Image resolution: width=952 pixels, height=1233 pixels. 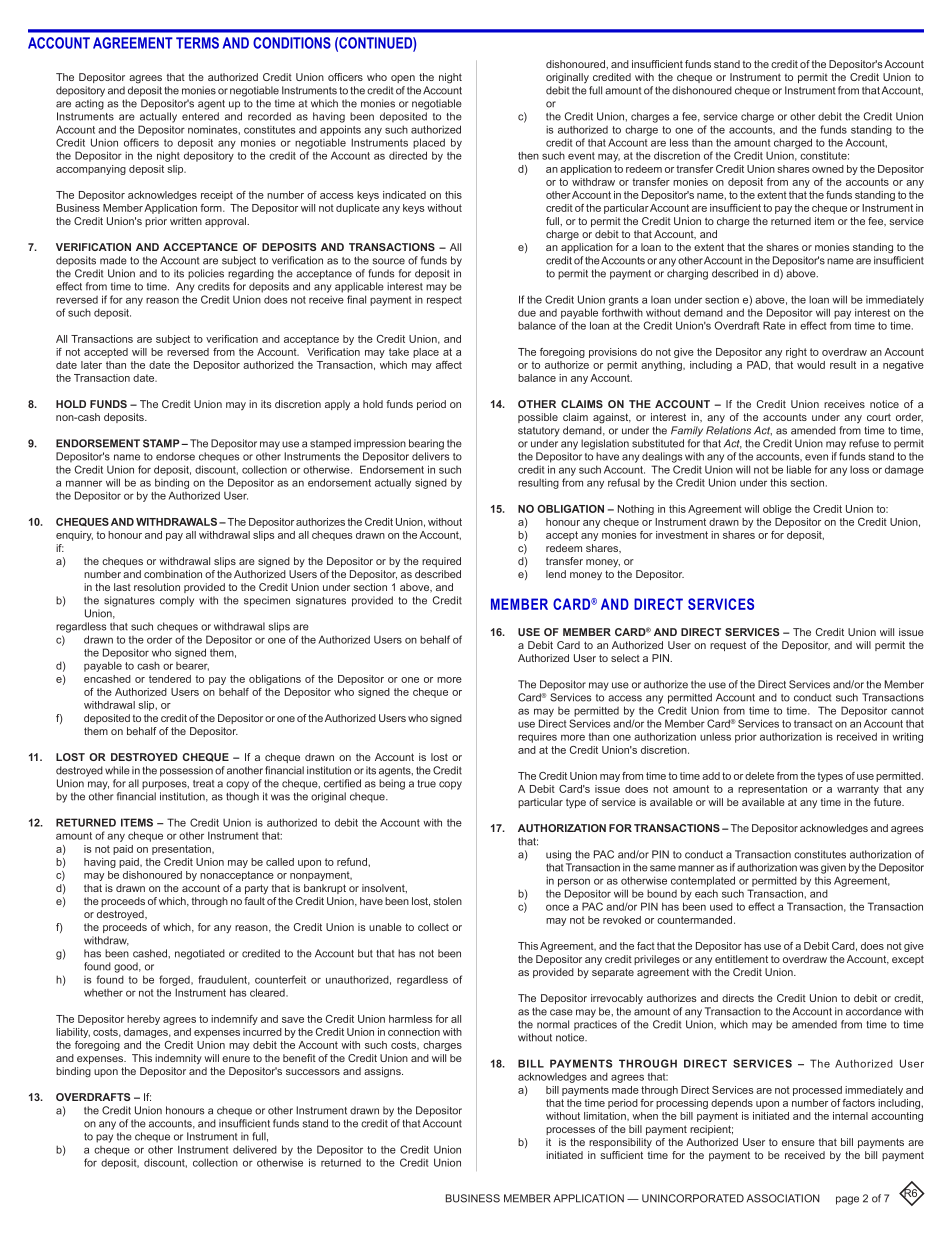 What do you see at coordinates (798, 1143) in the screenshot?
I see `ensure` at bounding box center [798, 1143].
